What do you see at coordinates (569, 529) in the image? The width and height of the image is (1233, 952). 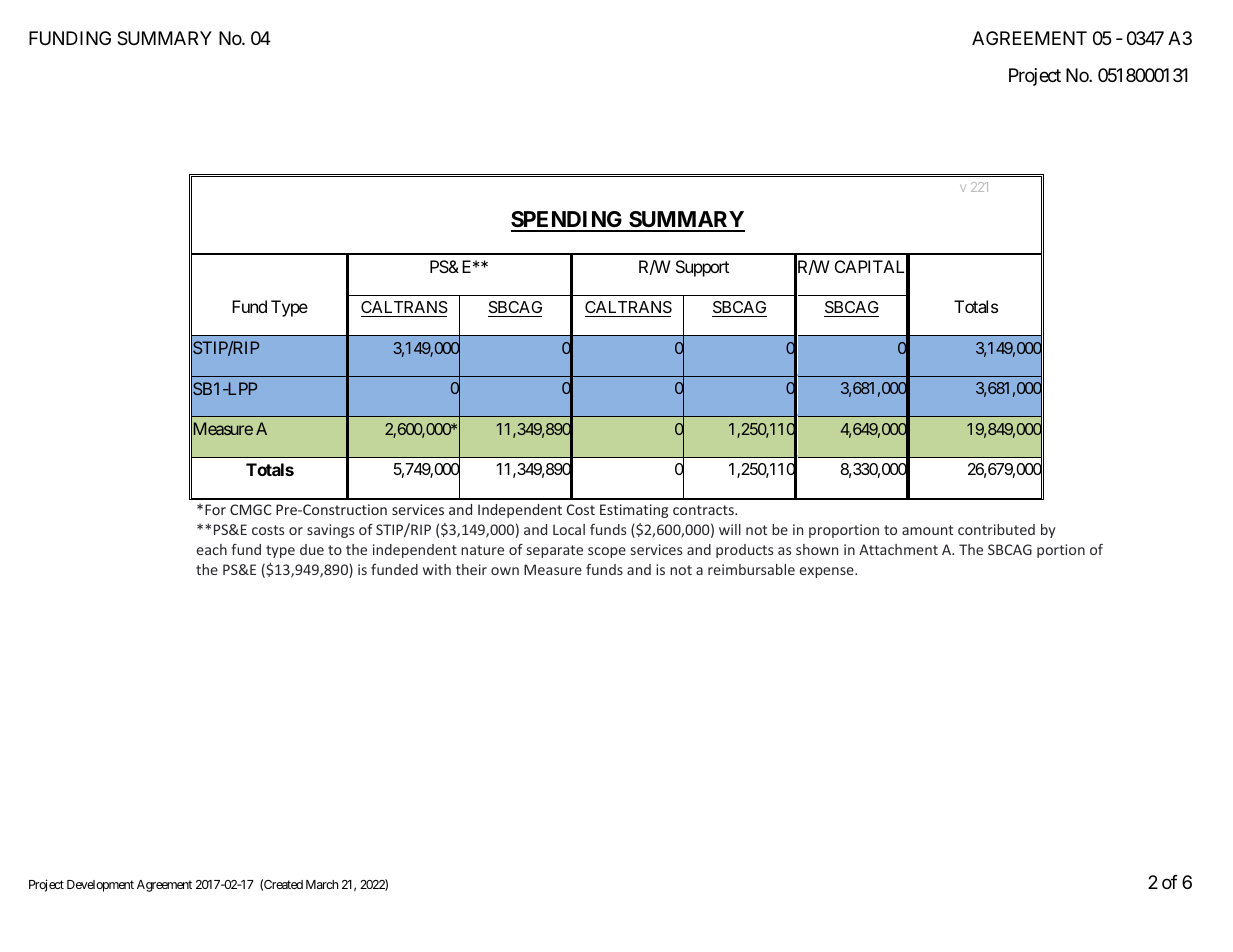 I see `Local` at bounding box center [569, 529].
